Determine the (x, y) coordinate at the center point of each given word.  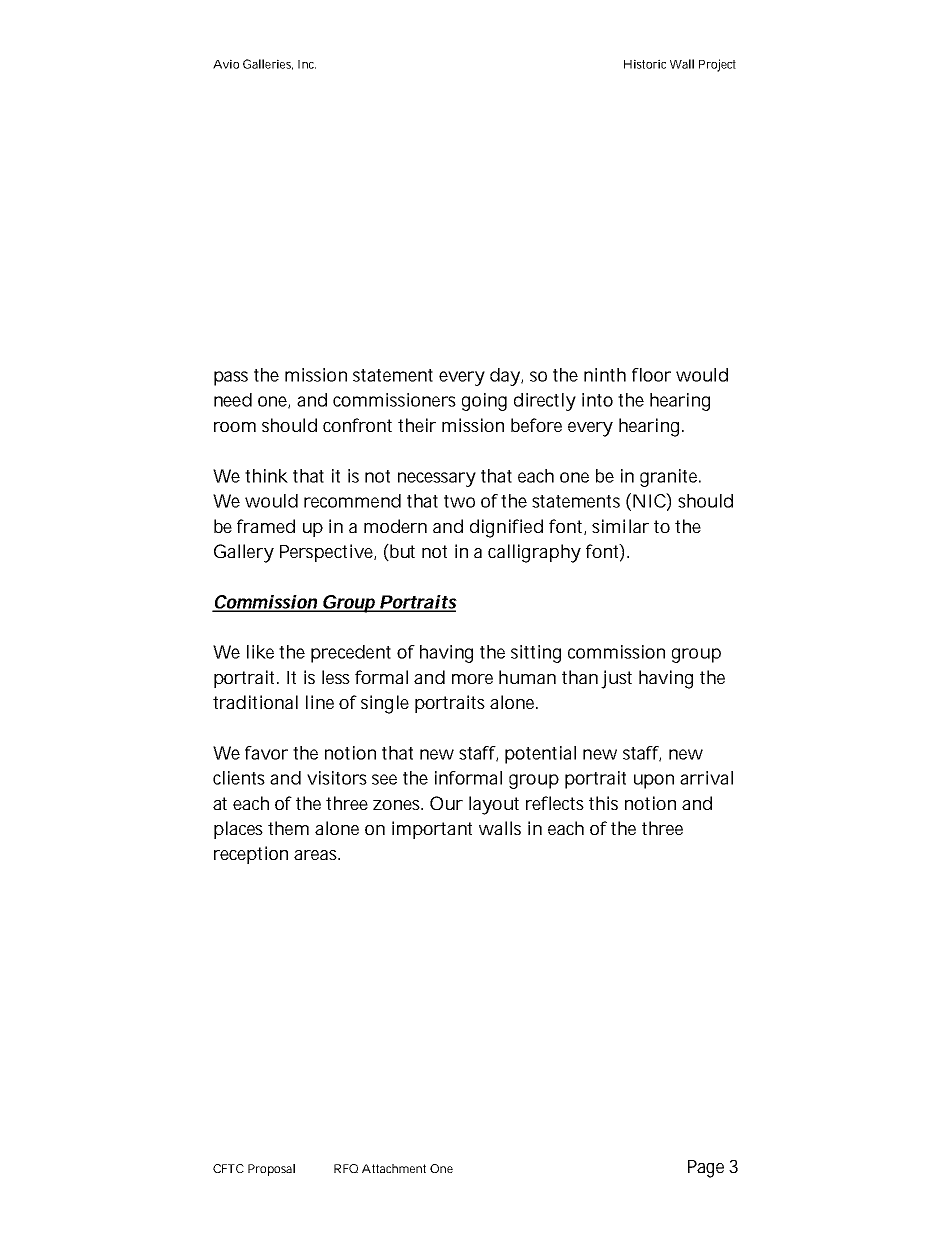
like (260, 652)
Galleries (268, 64)
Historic (645, 64)
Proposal (271, 1170)
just (616, 679)
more (472, 679)
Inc (307, 64)
